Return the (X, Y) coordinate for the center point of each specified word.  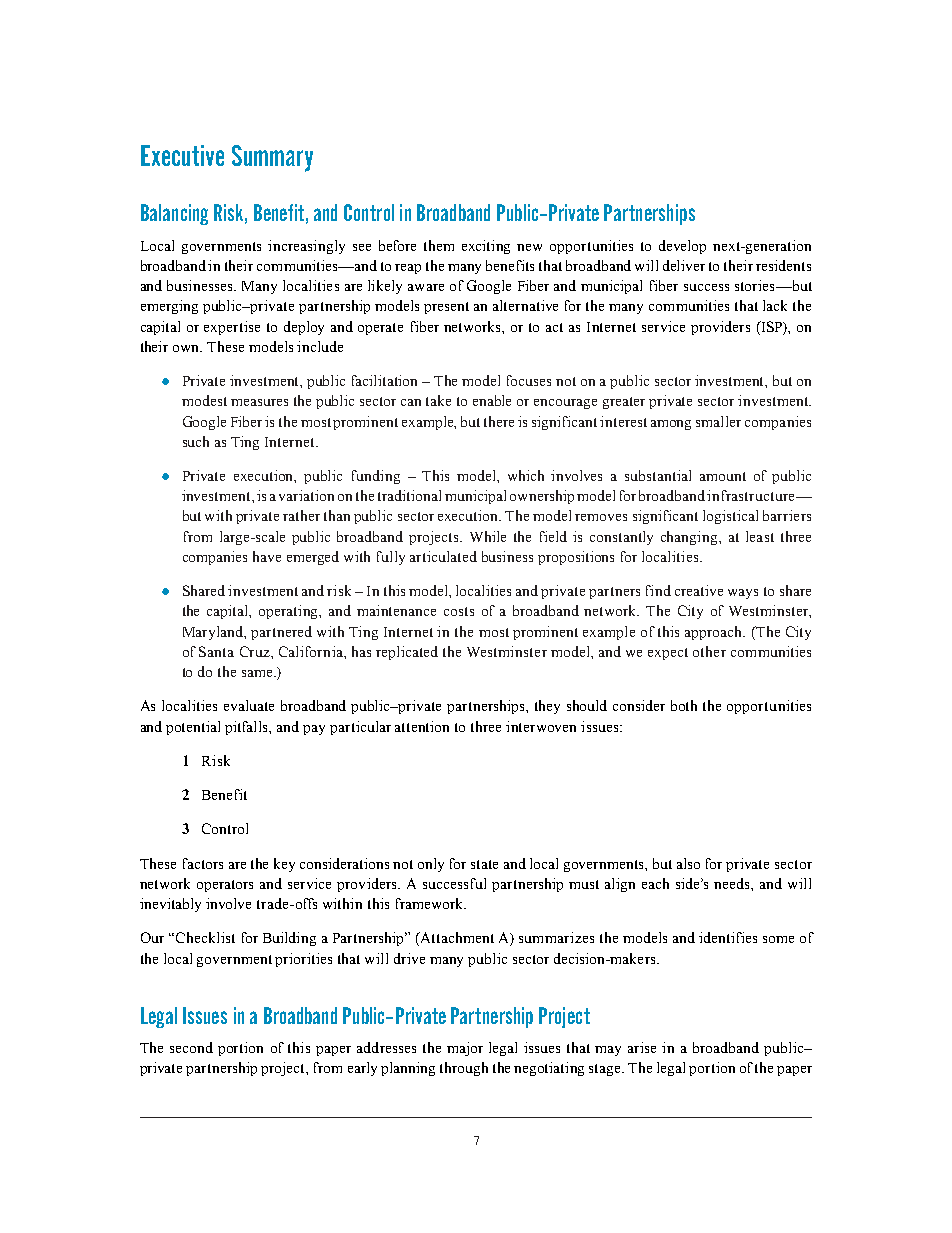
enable (492, 400)
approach (715, 633)
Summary (272, 158)
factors (203, 863)
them (439, 245)
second (191, 1047)
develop (682, 247)
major (465, 1049)
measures (259, 402)
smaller (718, 421)
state (484, 864)
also (688, 863)
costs (459, 611)
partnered (281, 633)
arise (642, 1047)
